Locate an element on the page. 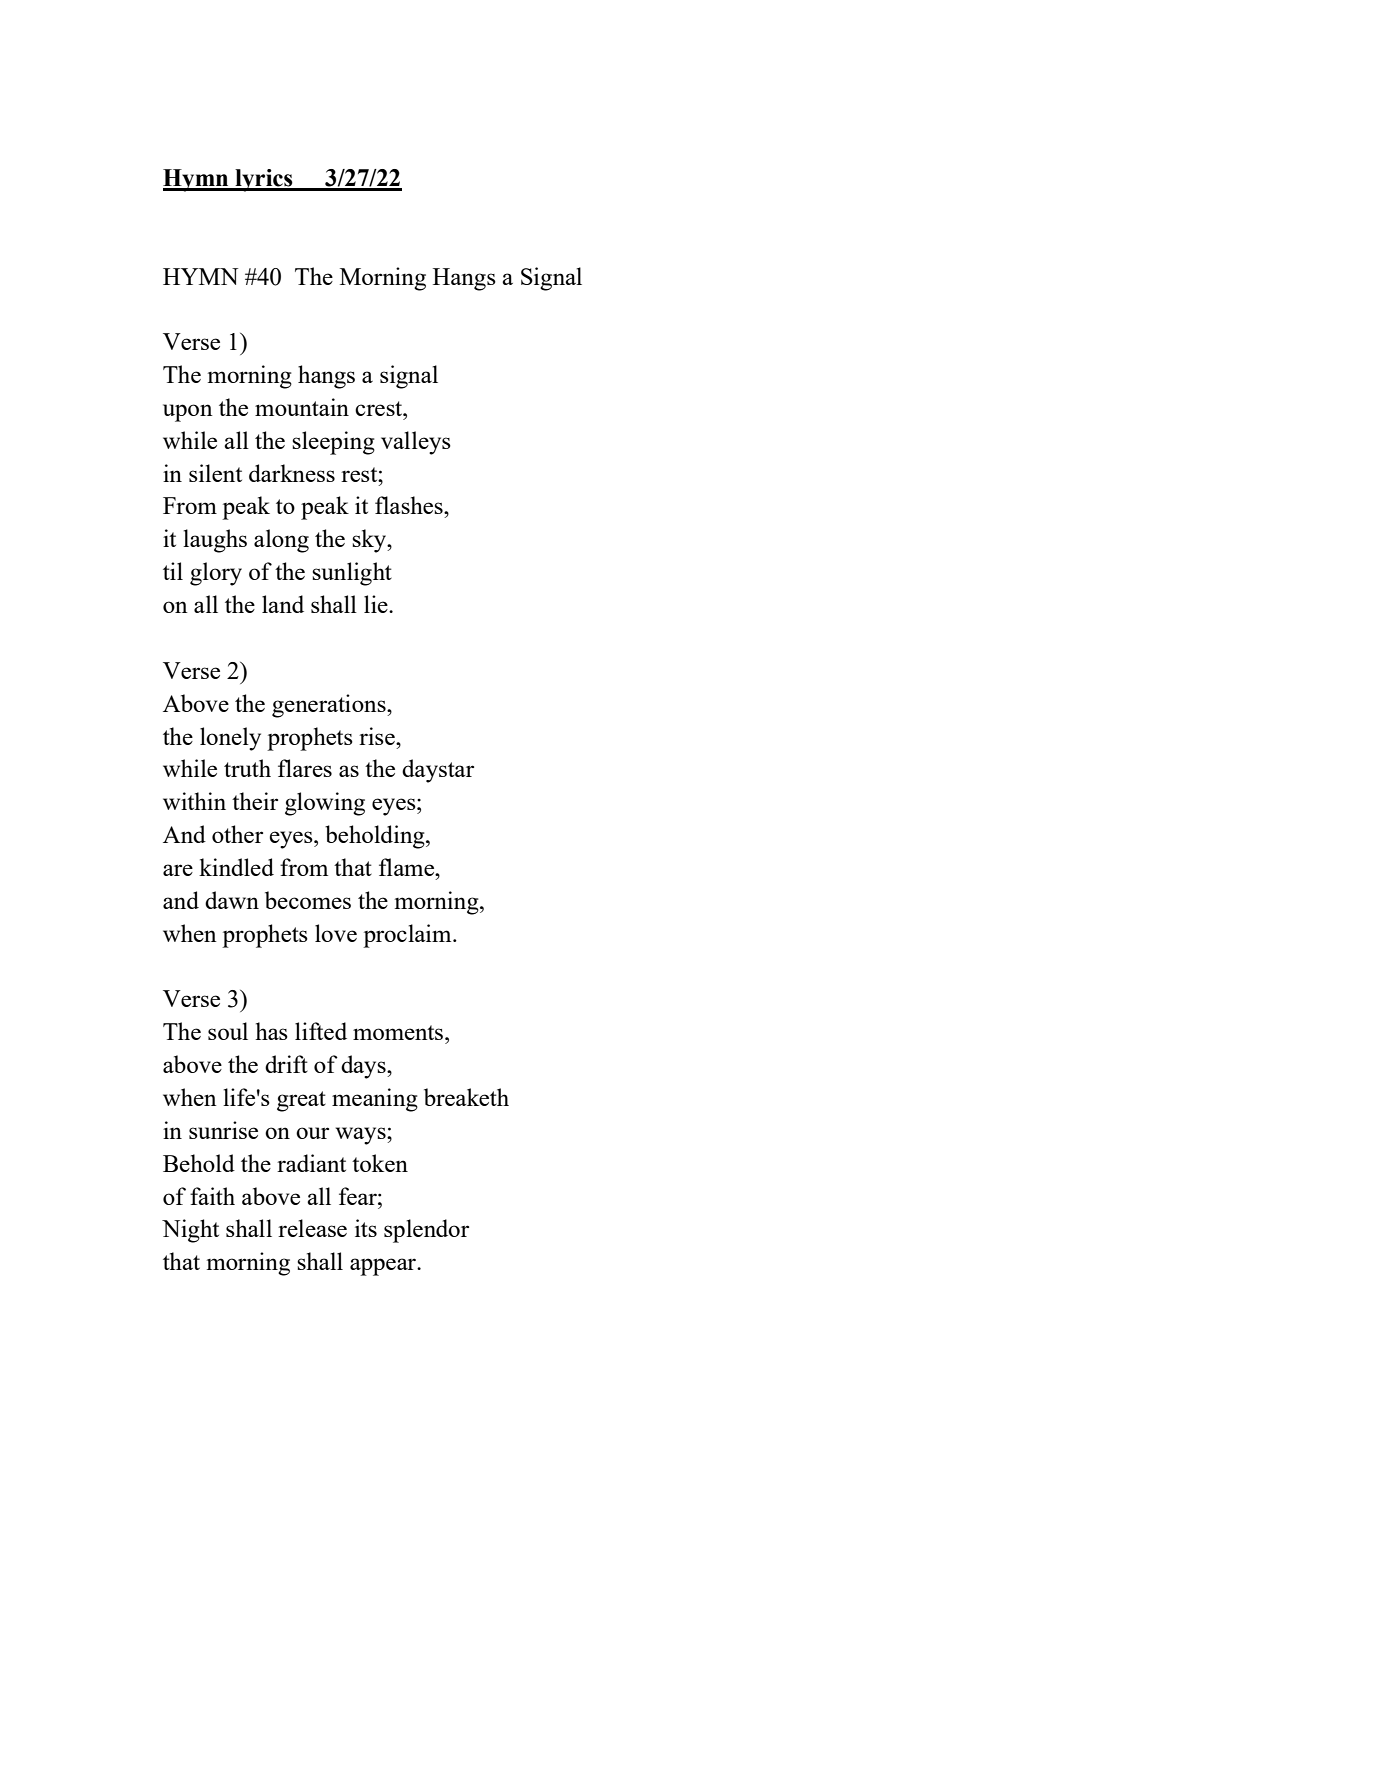 The width and height of the document is (1383, 1789). Night is located at coordinates (190, 1231).
